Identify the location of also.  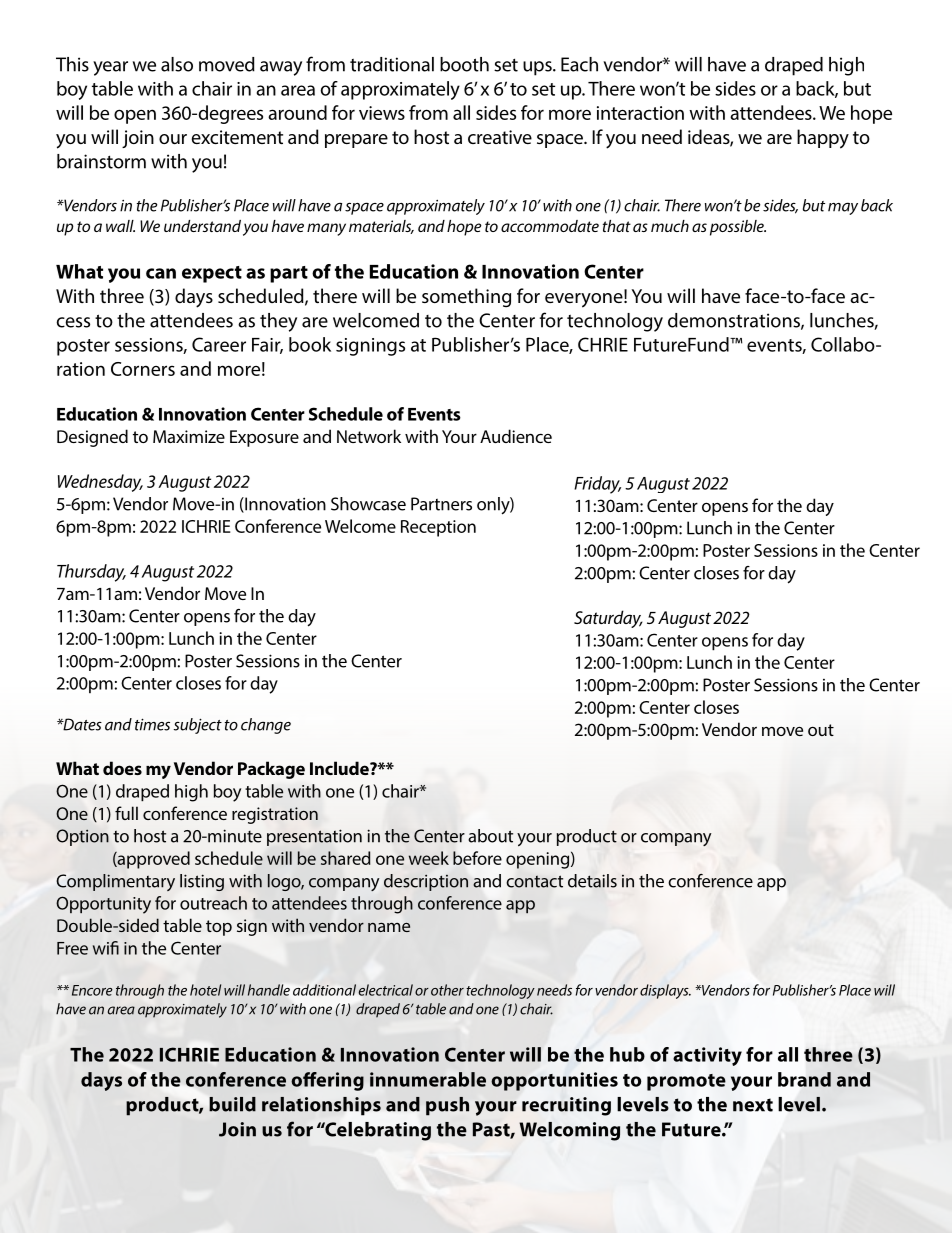
(177, 64).
